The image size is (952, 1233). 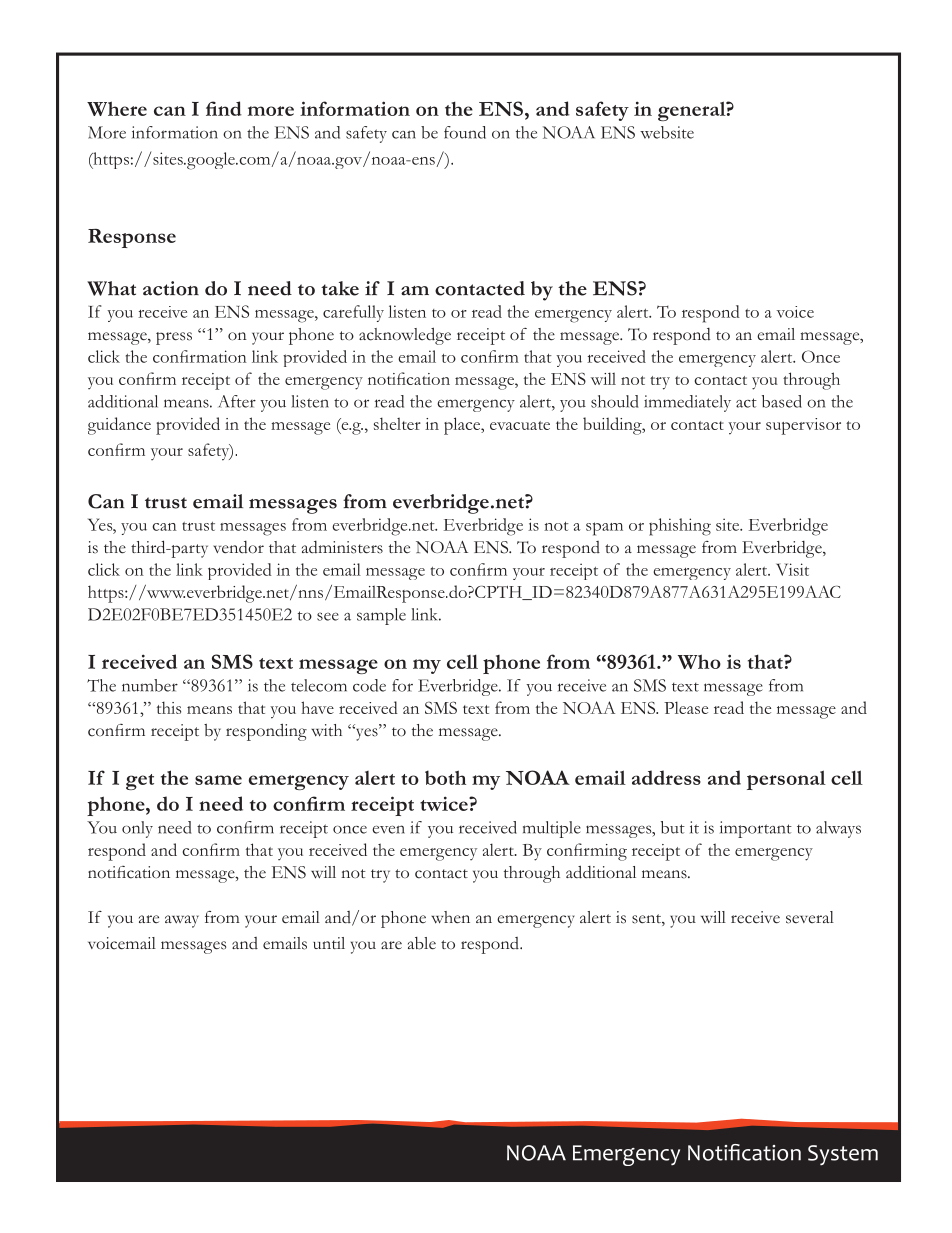 I want to click on place, so click(x=463, y=426).
